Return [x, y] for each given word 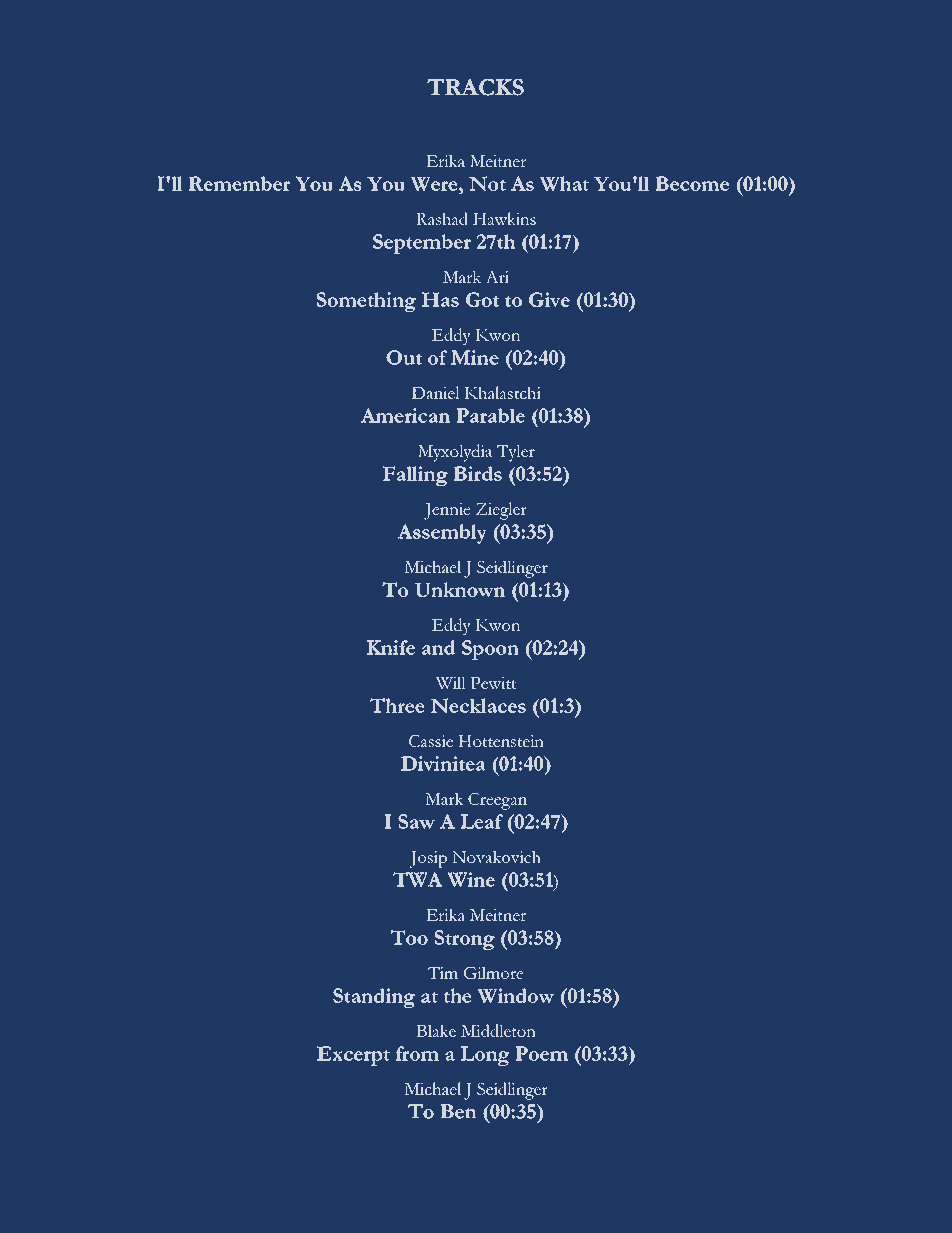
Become [692, 183]
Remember [239, 183]
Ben [458, 1111]
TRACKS [475, 87]
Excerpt [353, 1056]
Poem [541, 1053]
